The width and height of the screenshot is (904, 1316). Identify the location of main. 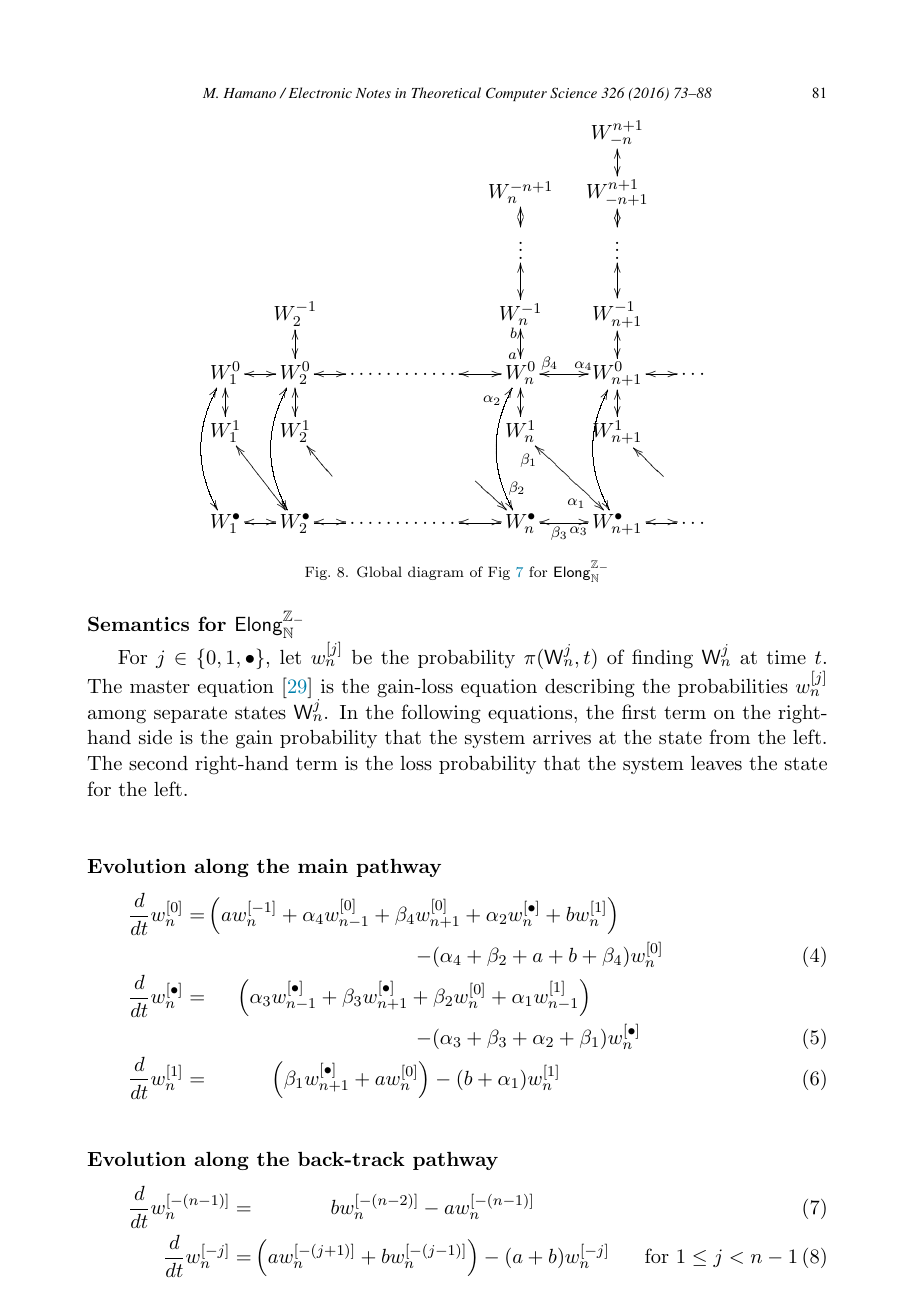
(323, 866).
